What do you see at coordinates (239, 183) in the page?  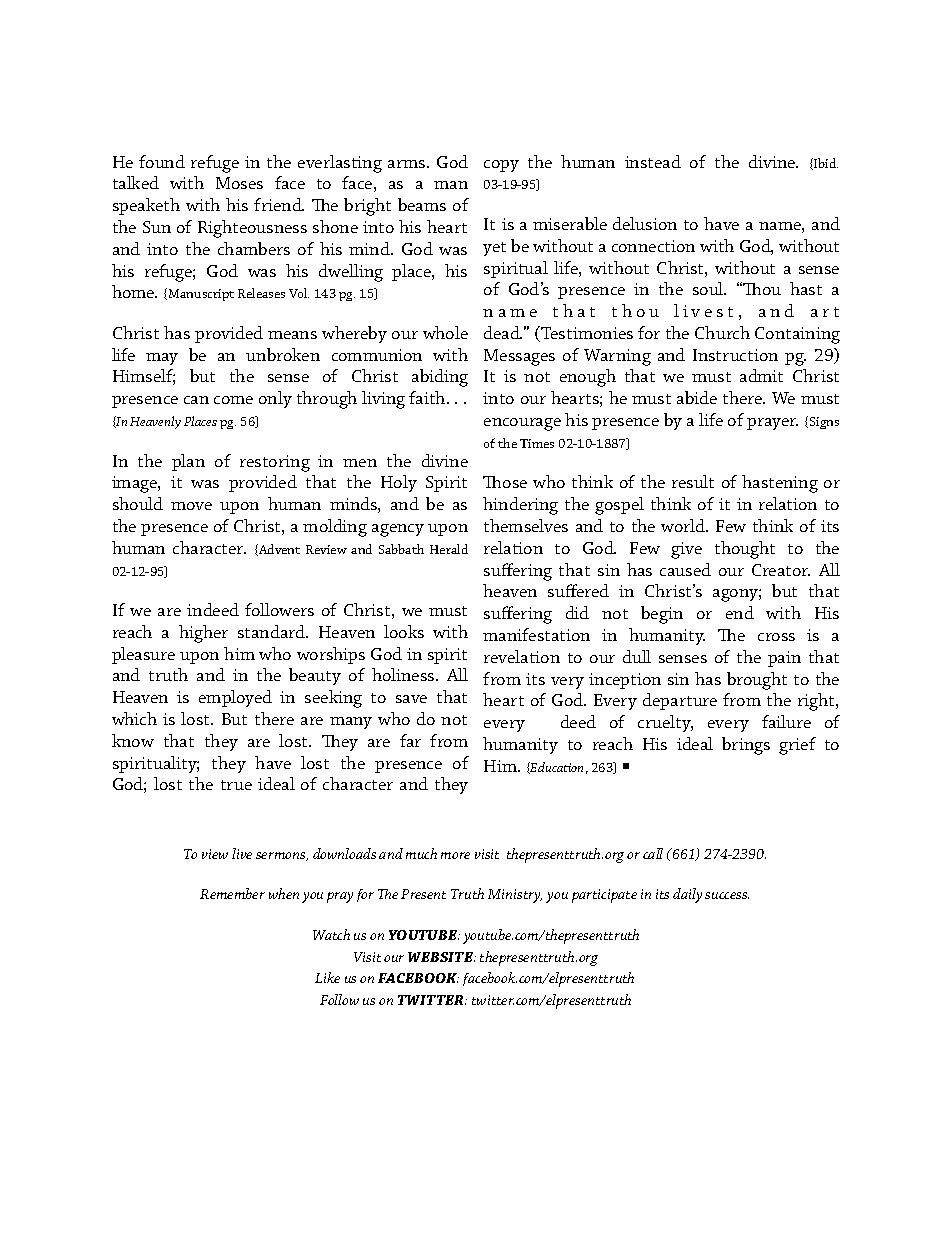 I see `Moses` at bounding box center [239, 183].
